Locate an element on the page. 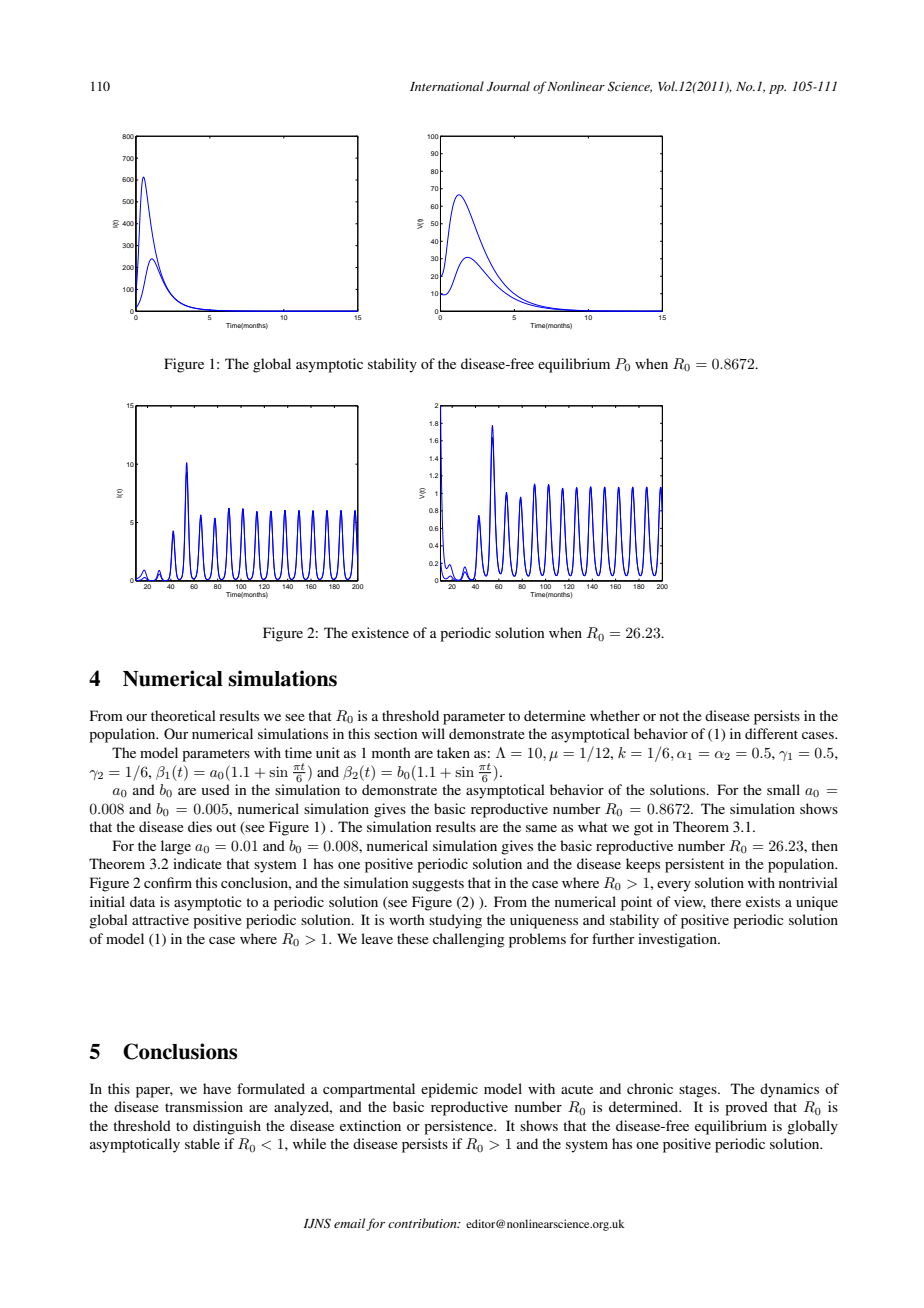 The image size is (924, 1308). different is located at coordinates (771, 733).
